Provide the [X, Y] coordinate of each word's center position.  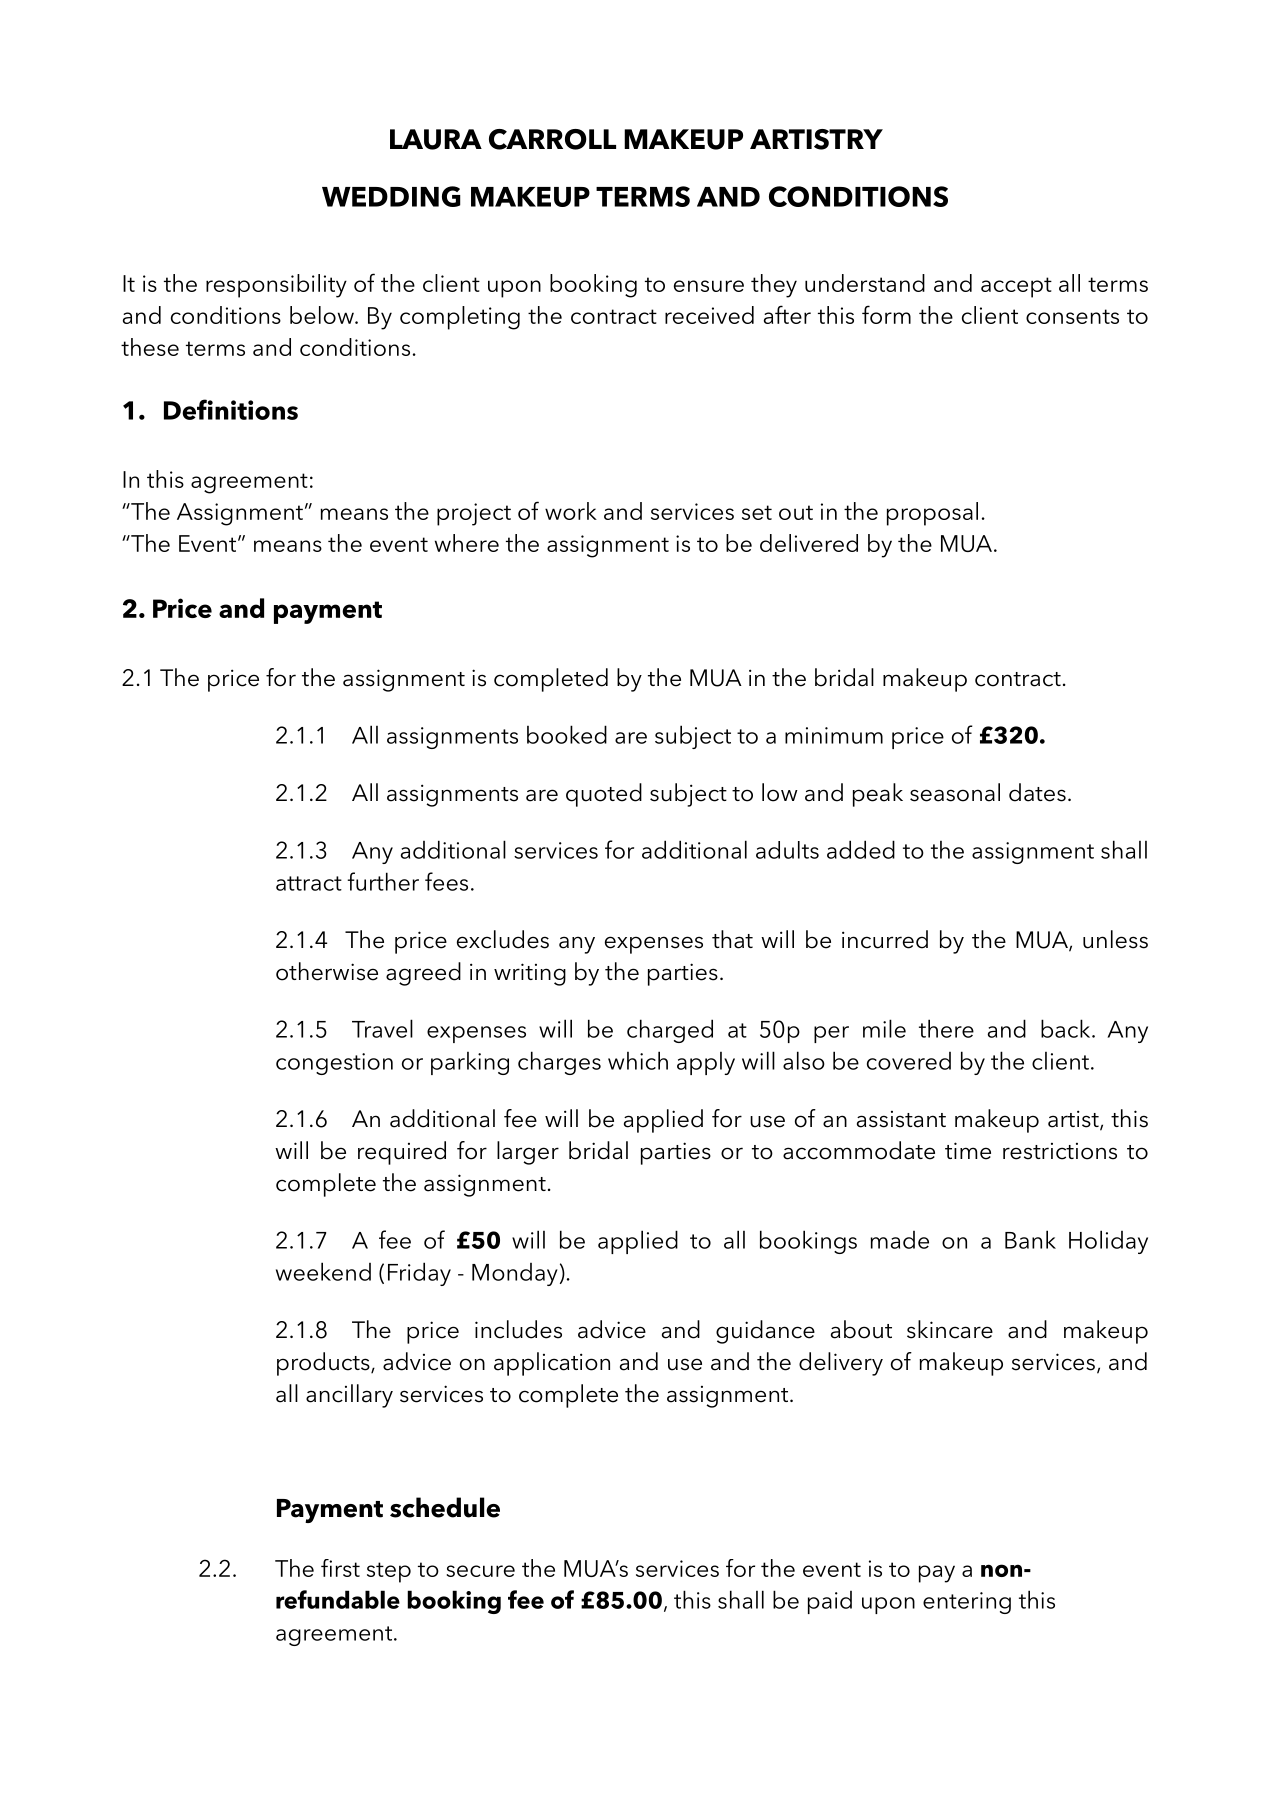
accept [1016, 287]
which [638, 1060]
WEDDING [391, 196]
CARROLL [552, 139]
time [968, 1151]
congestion [334, 1064]
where [467, 543]
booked [567, 734]
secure [480, 1571]
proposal [932, 514]
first [340, 1568]
